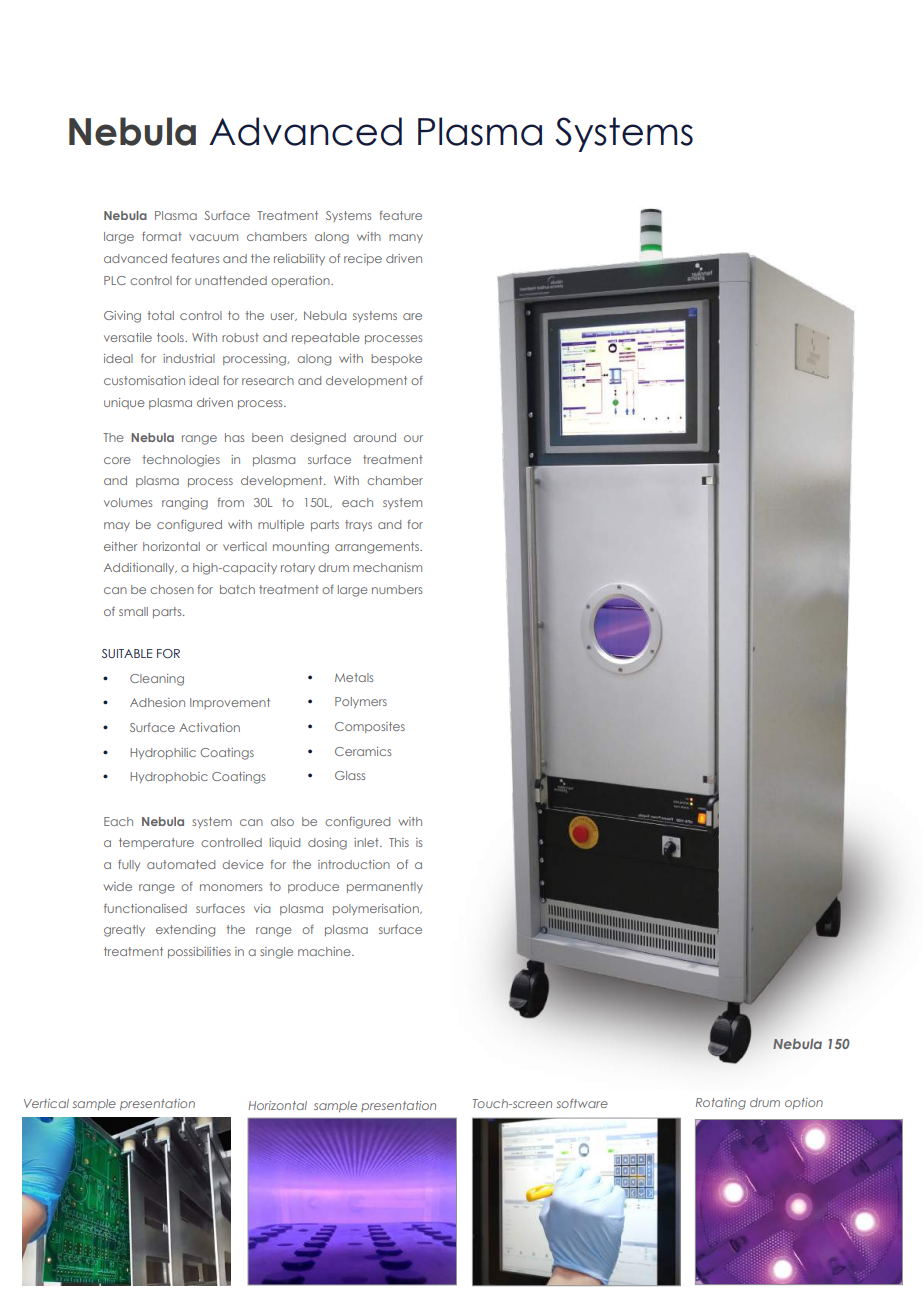 This screenshot has height=1308, width=924. I want to click on many, so click(406, 238).
